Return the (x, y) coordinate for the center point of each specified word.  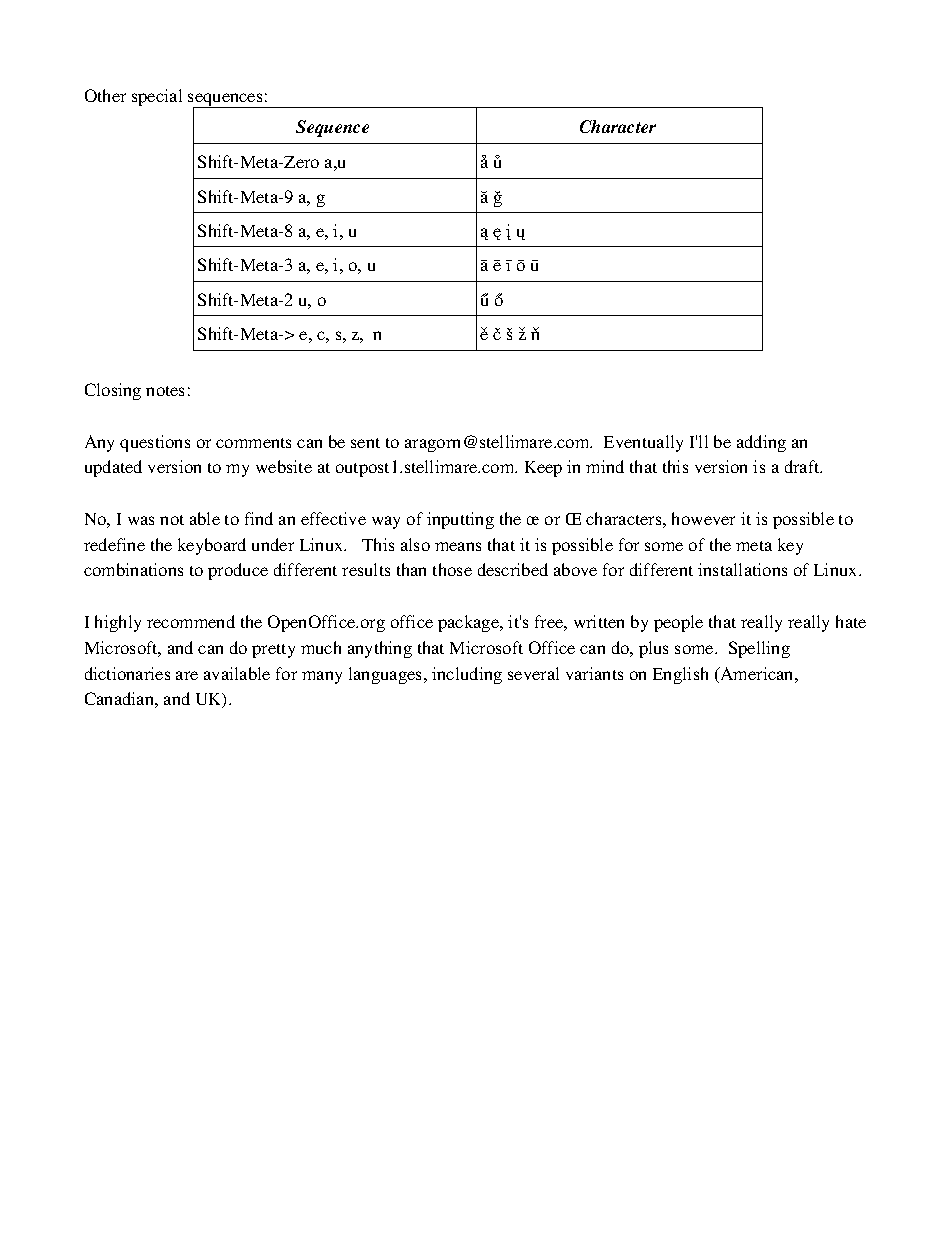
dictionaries (127, 673)
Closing (113, 391)
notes (165, 391)
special (157, 97)
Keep (543, 469)
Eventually (643, 443)
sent (365, 443)
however (703, 518)
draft (803, 466)
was (141, 520)
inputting (460, 520)
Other (105, 95)
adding (761, 443)
